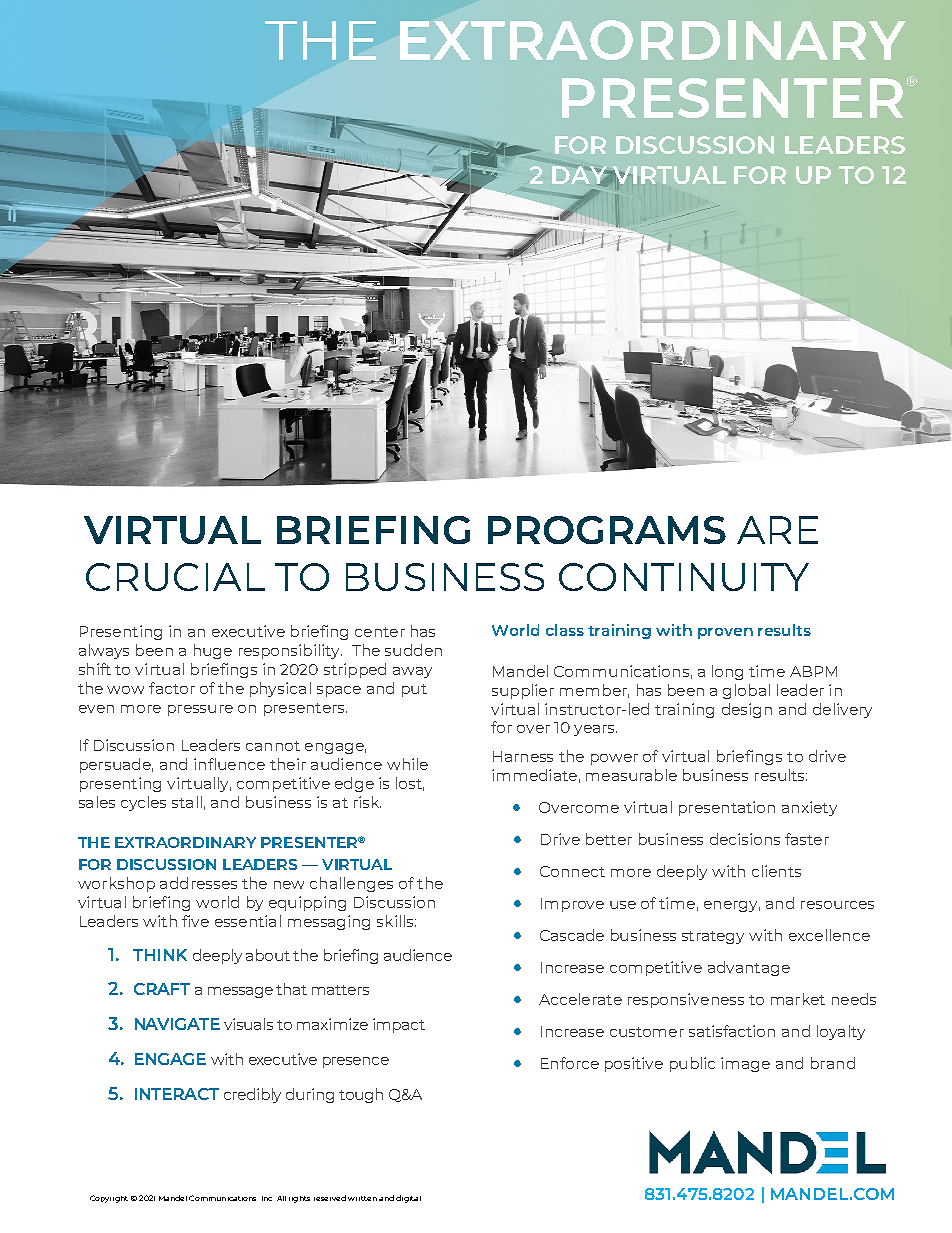  I want to click on Copyright, so click(109, 1199).
